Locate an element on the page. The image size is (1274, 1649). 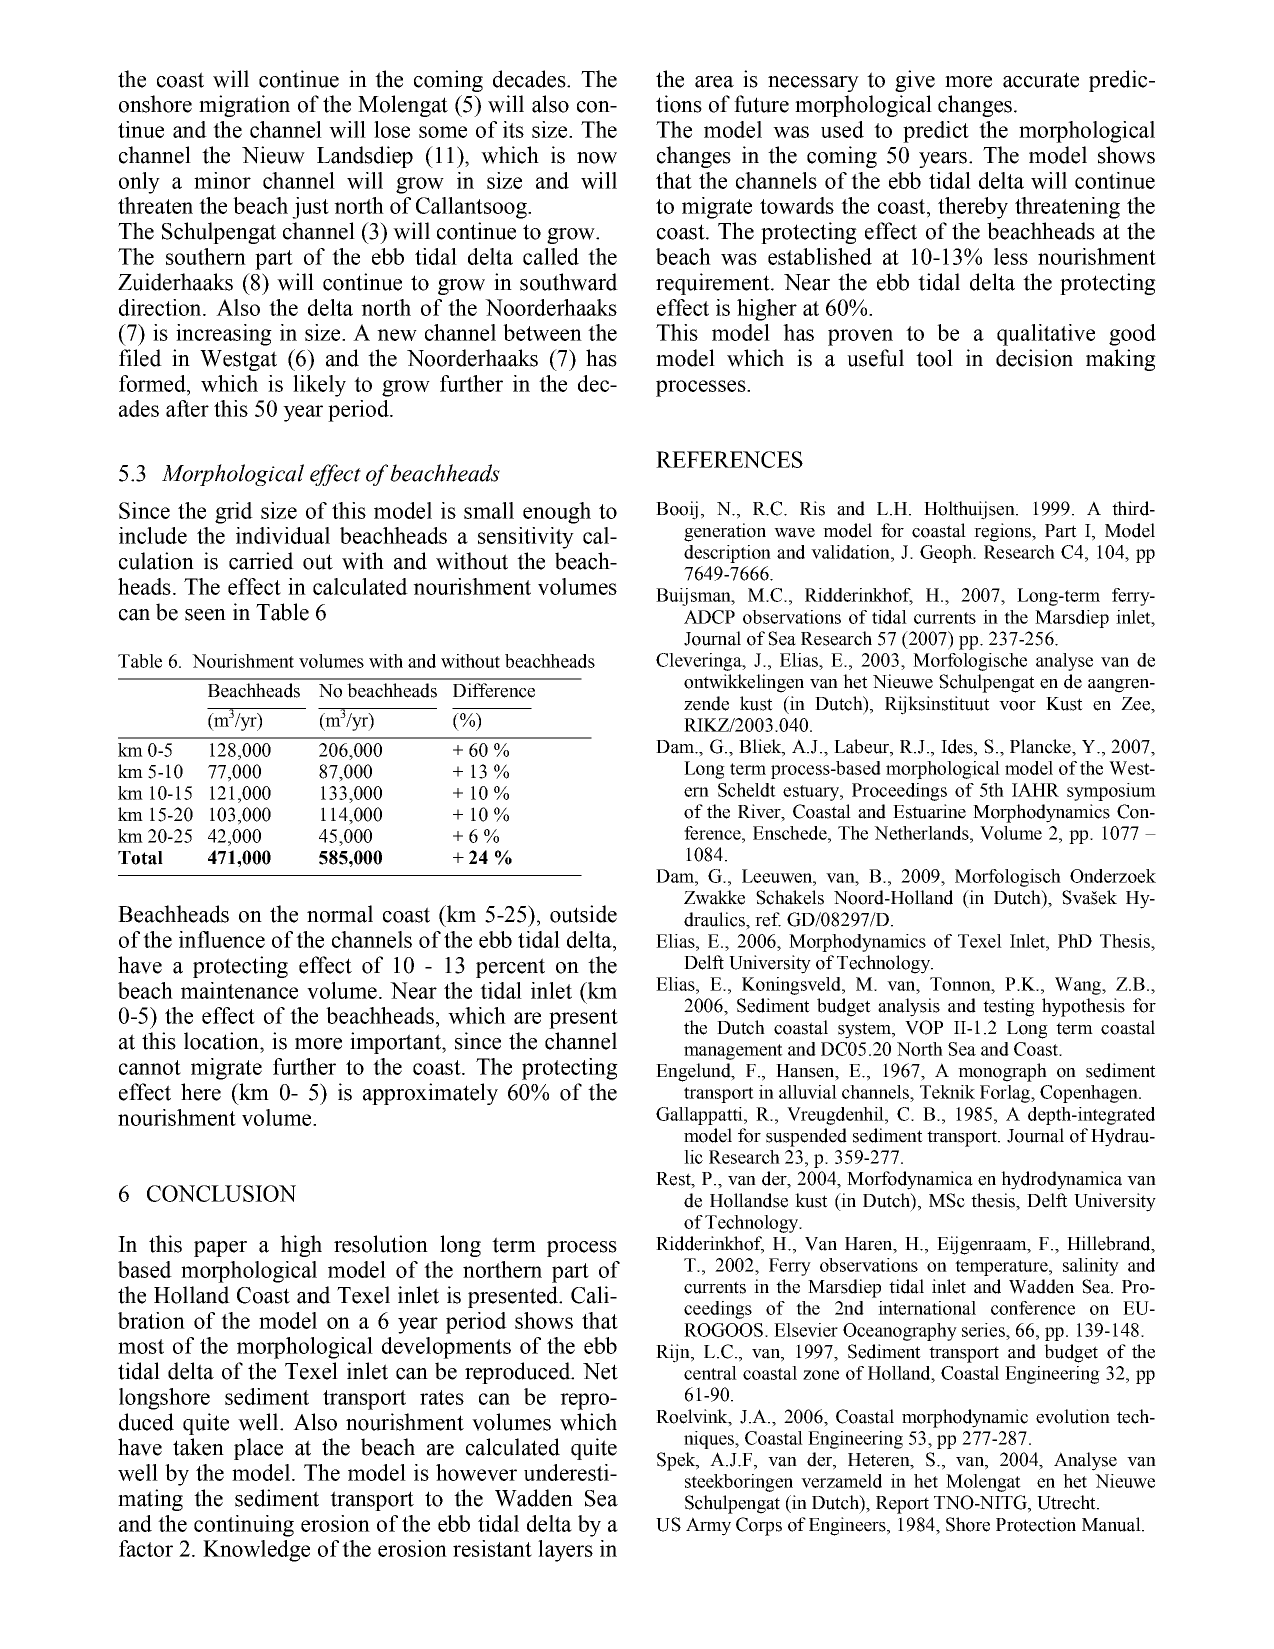
migration is located at coordinates (244, 106).
